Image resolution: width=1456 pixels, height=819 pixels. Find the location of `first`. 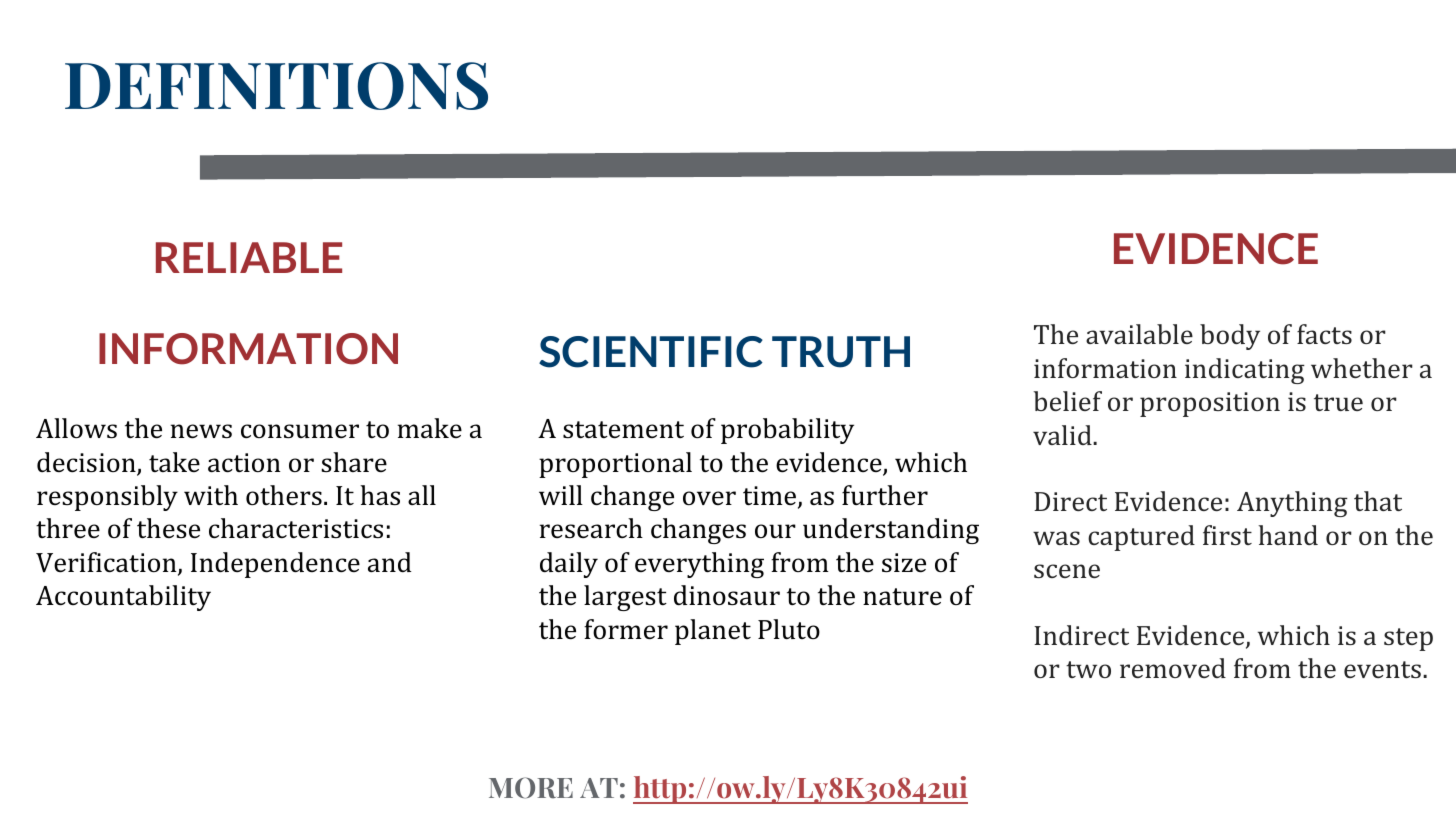

first is located at coordinates (1227, 535).
